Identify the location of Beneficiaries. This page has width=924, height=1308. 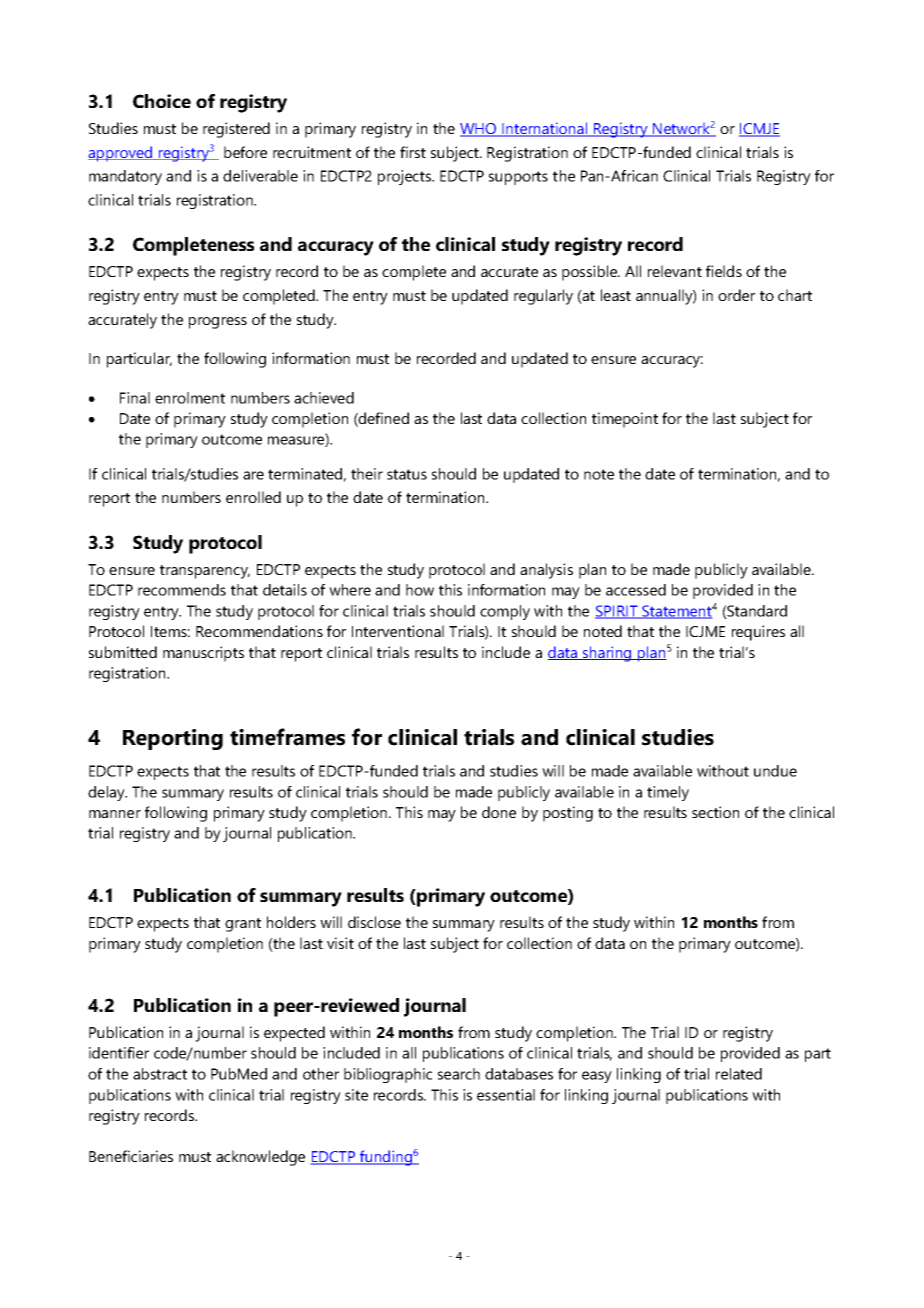
(131, 1156).
